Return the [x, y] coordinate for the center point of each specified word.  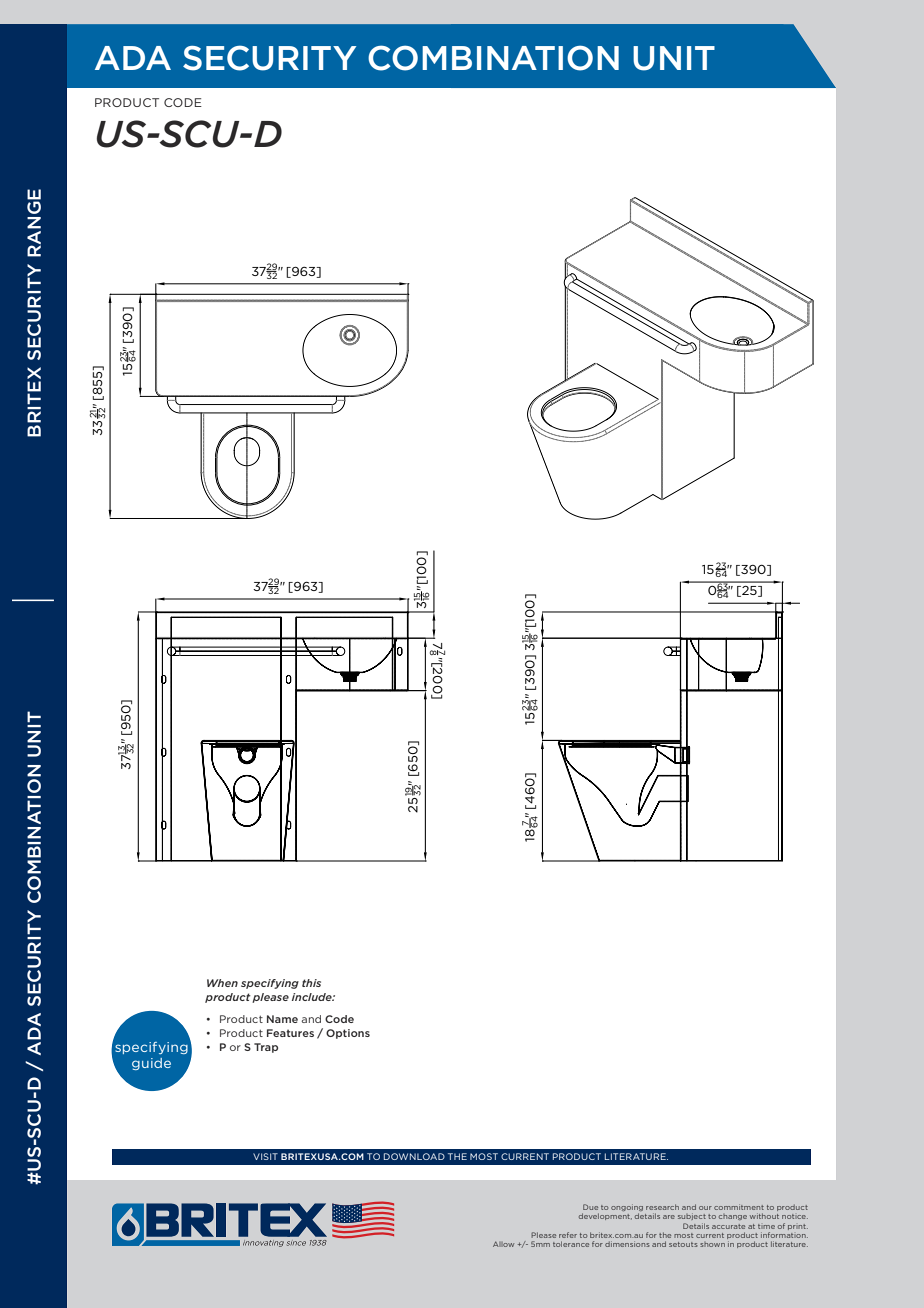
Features [290, 1033]
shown [712, 1244]
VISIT [265, 1156]
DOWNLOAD [414, 1156]
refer [568, 1235]
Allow [503, 1244]
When [222, 983]
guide [151, 1064]
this [311, 983]
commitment [739, 1207]
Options [348, 1034]
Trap [266, 1048]
